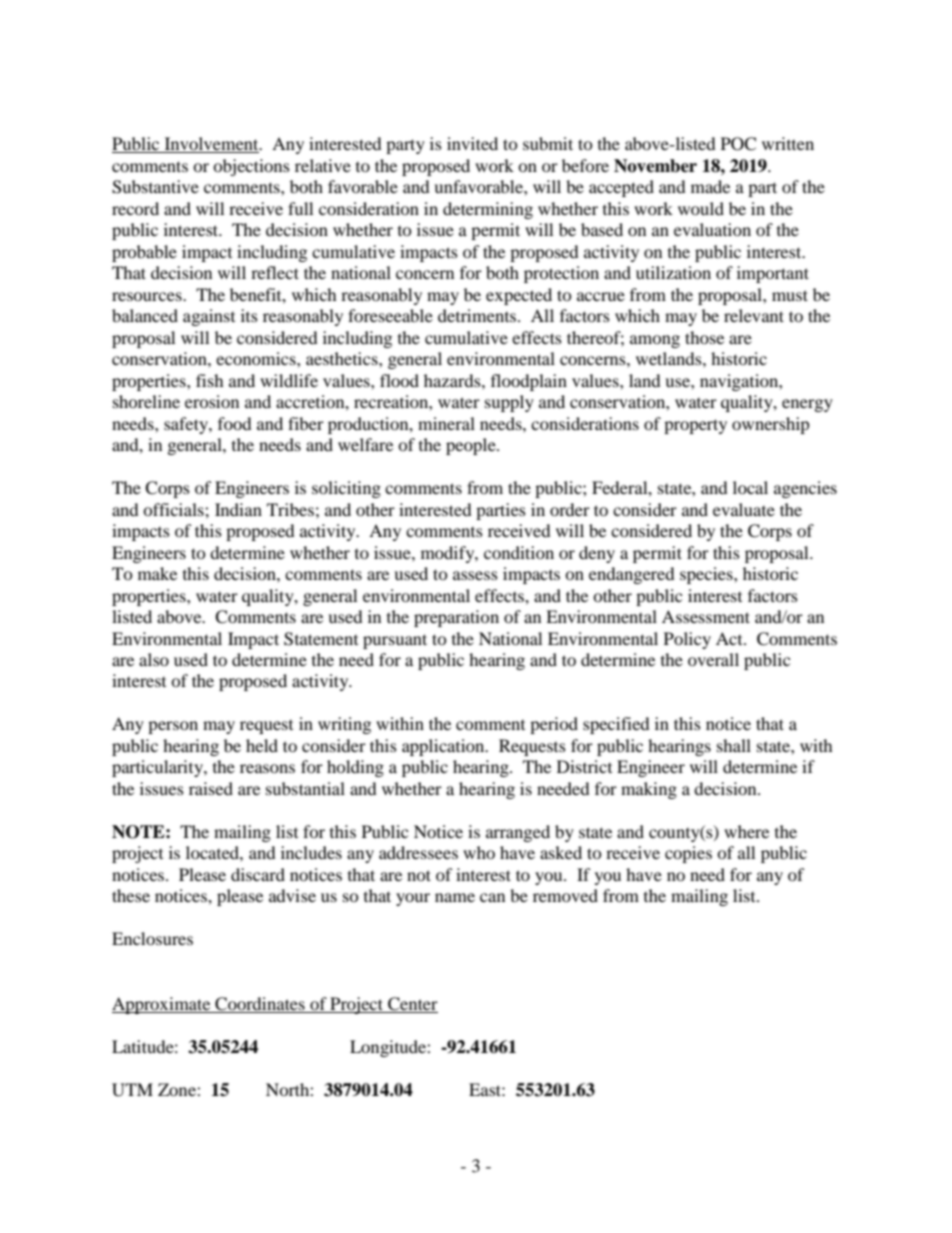  What do you see at coordinates (413, 1004) in the screenshot?
I see `Center` at bounding box center [413, 1004].
